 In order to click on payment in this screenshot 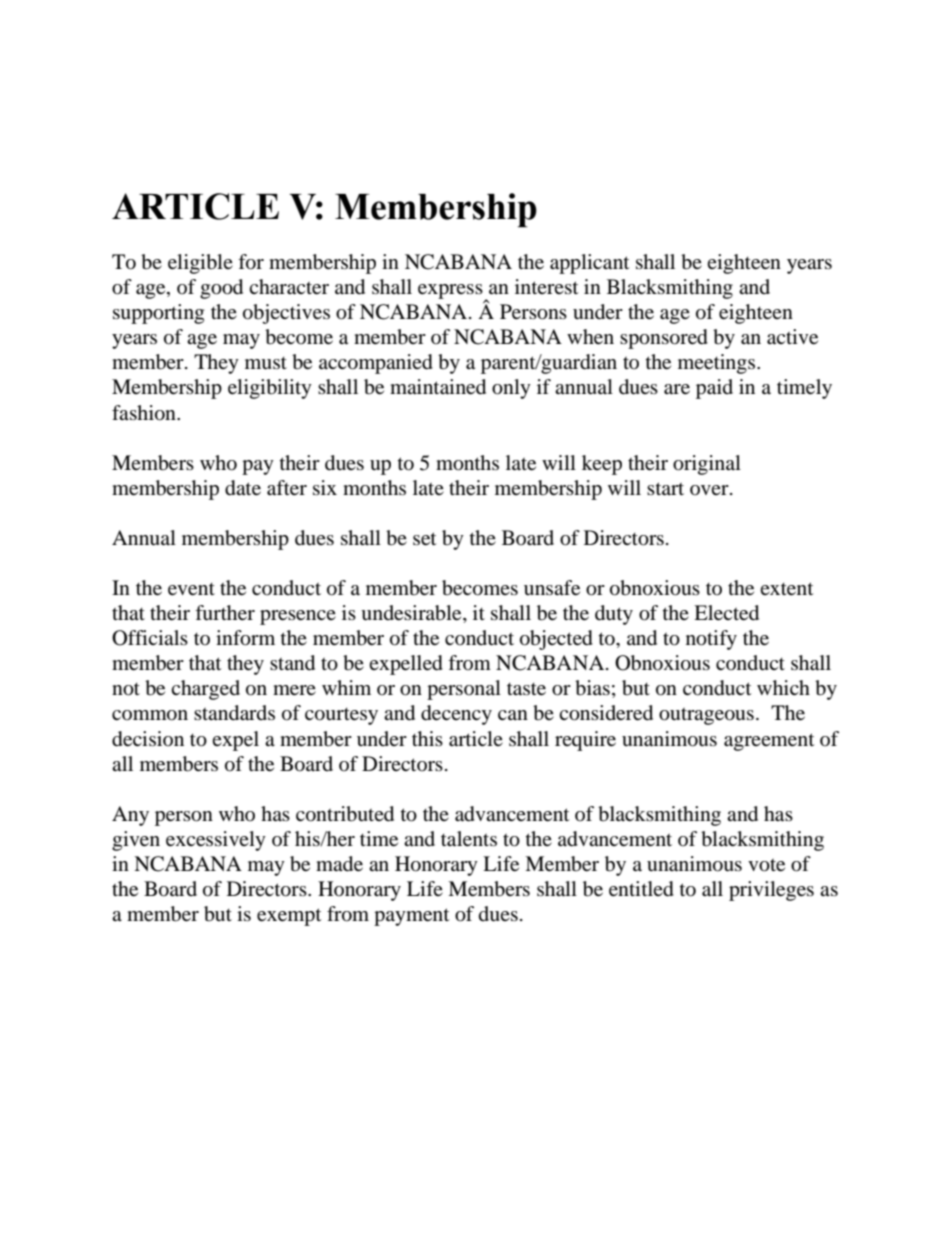, I will do `click(411, 917)`.
